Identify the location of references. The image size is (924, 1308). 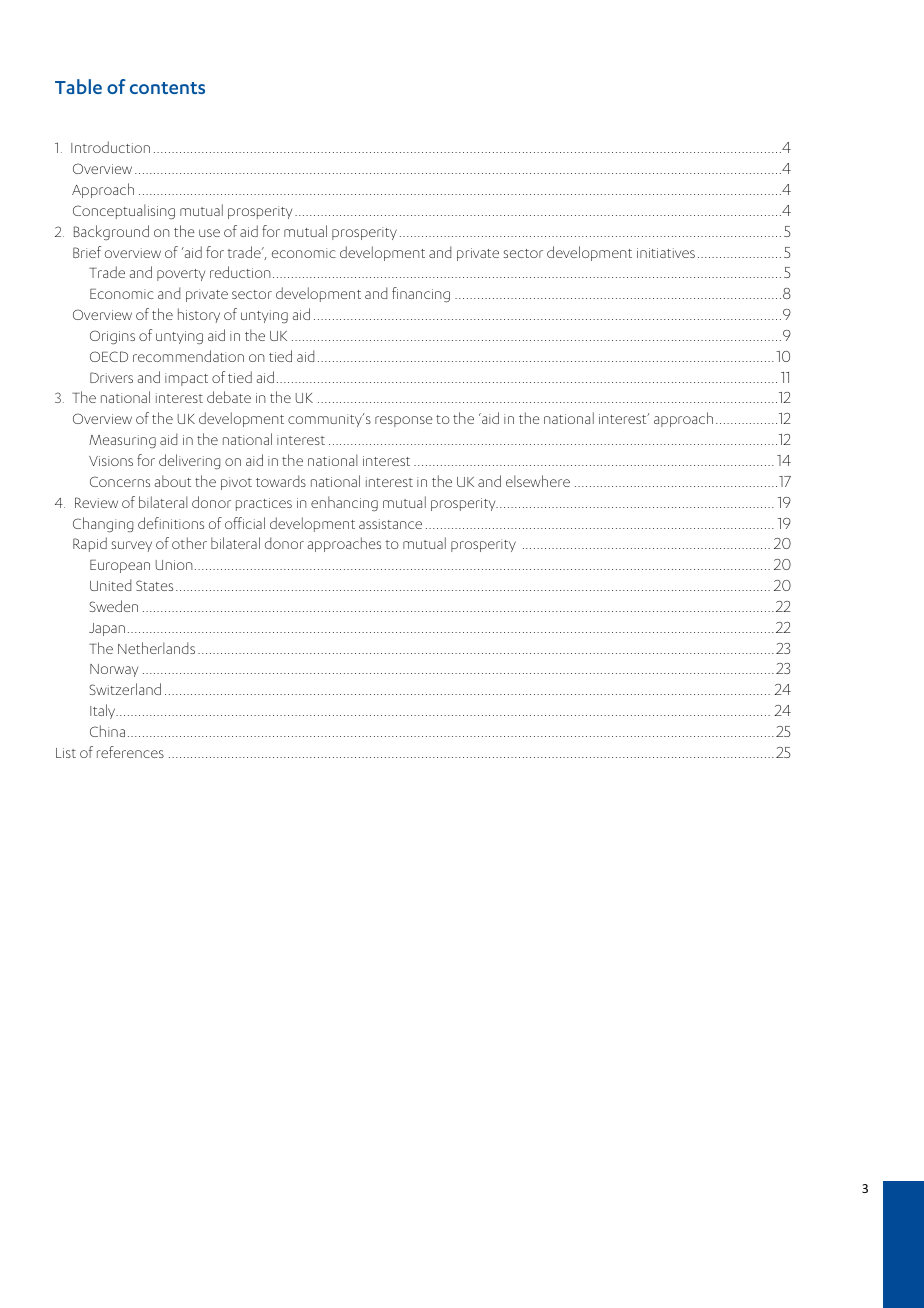
(130, 752).
